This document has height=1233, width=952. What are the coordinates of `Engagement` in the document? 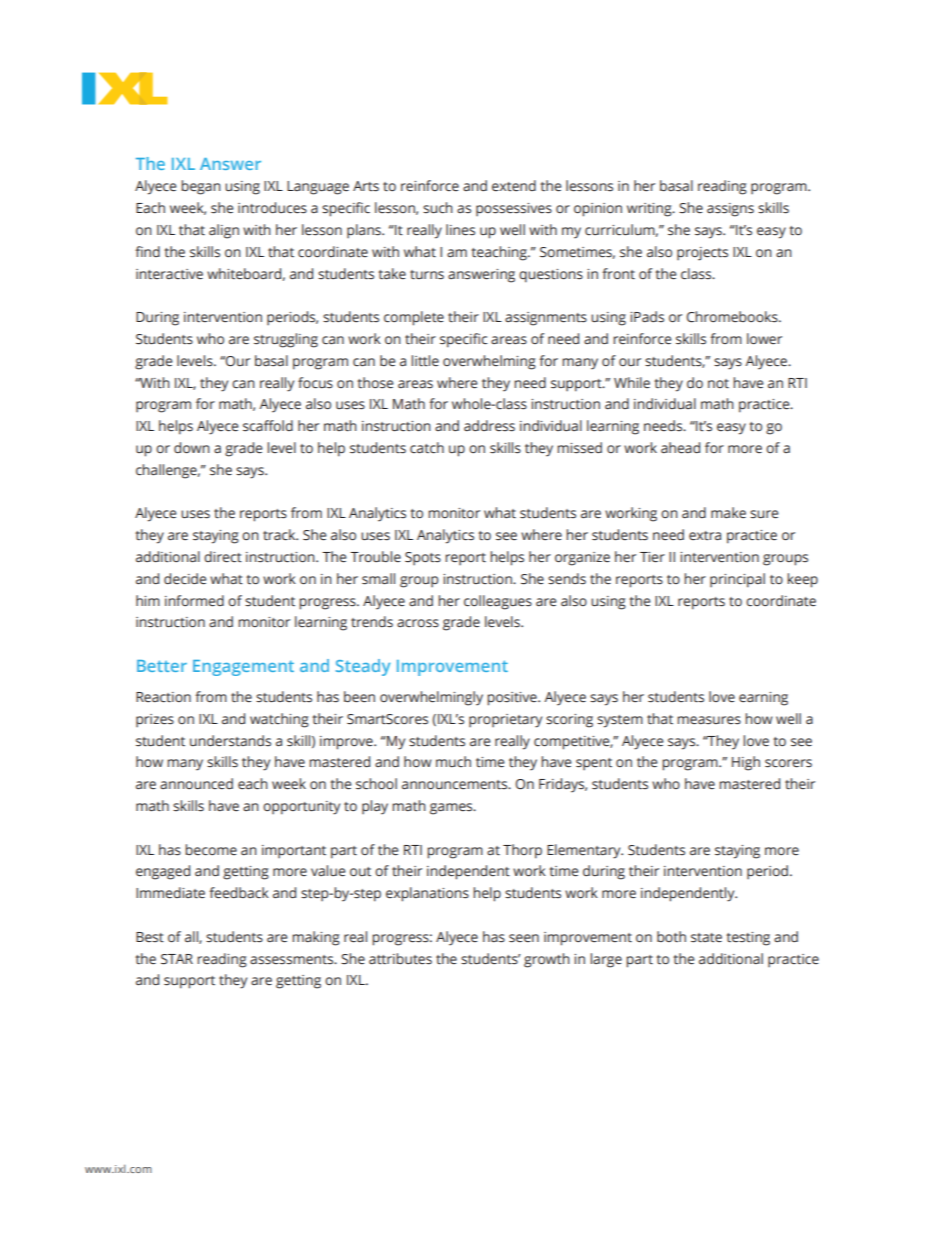 It's located at (243, 668).
